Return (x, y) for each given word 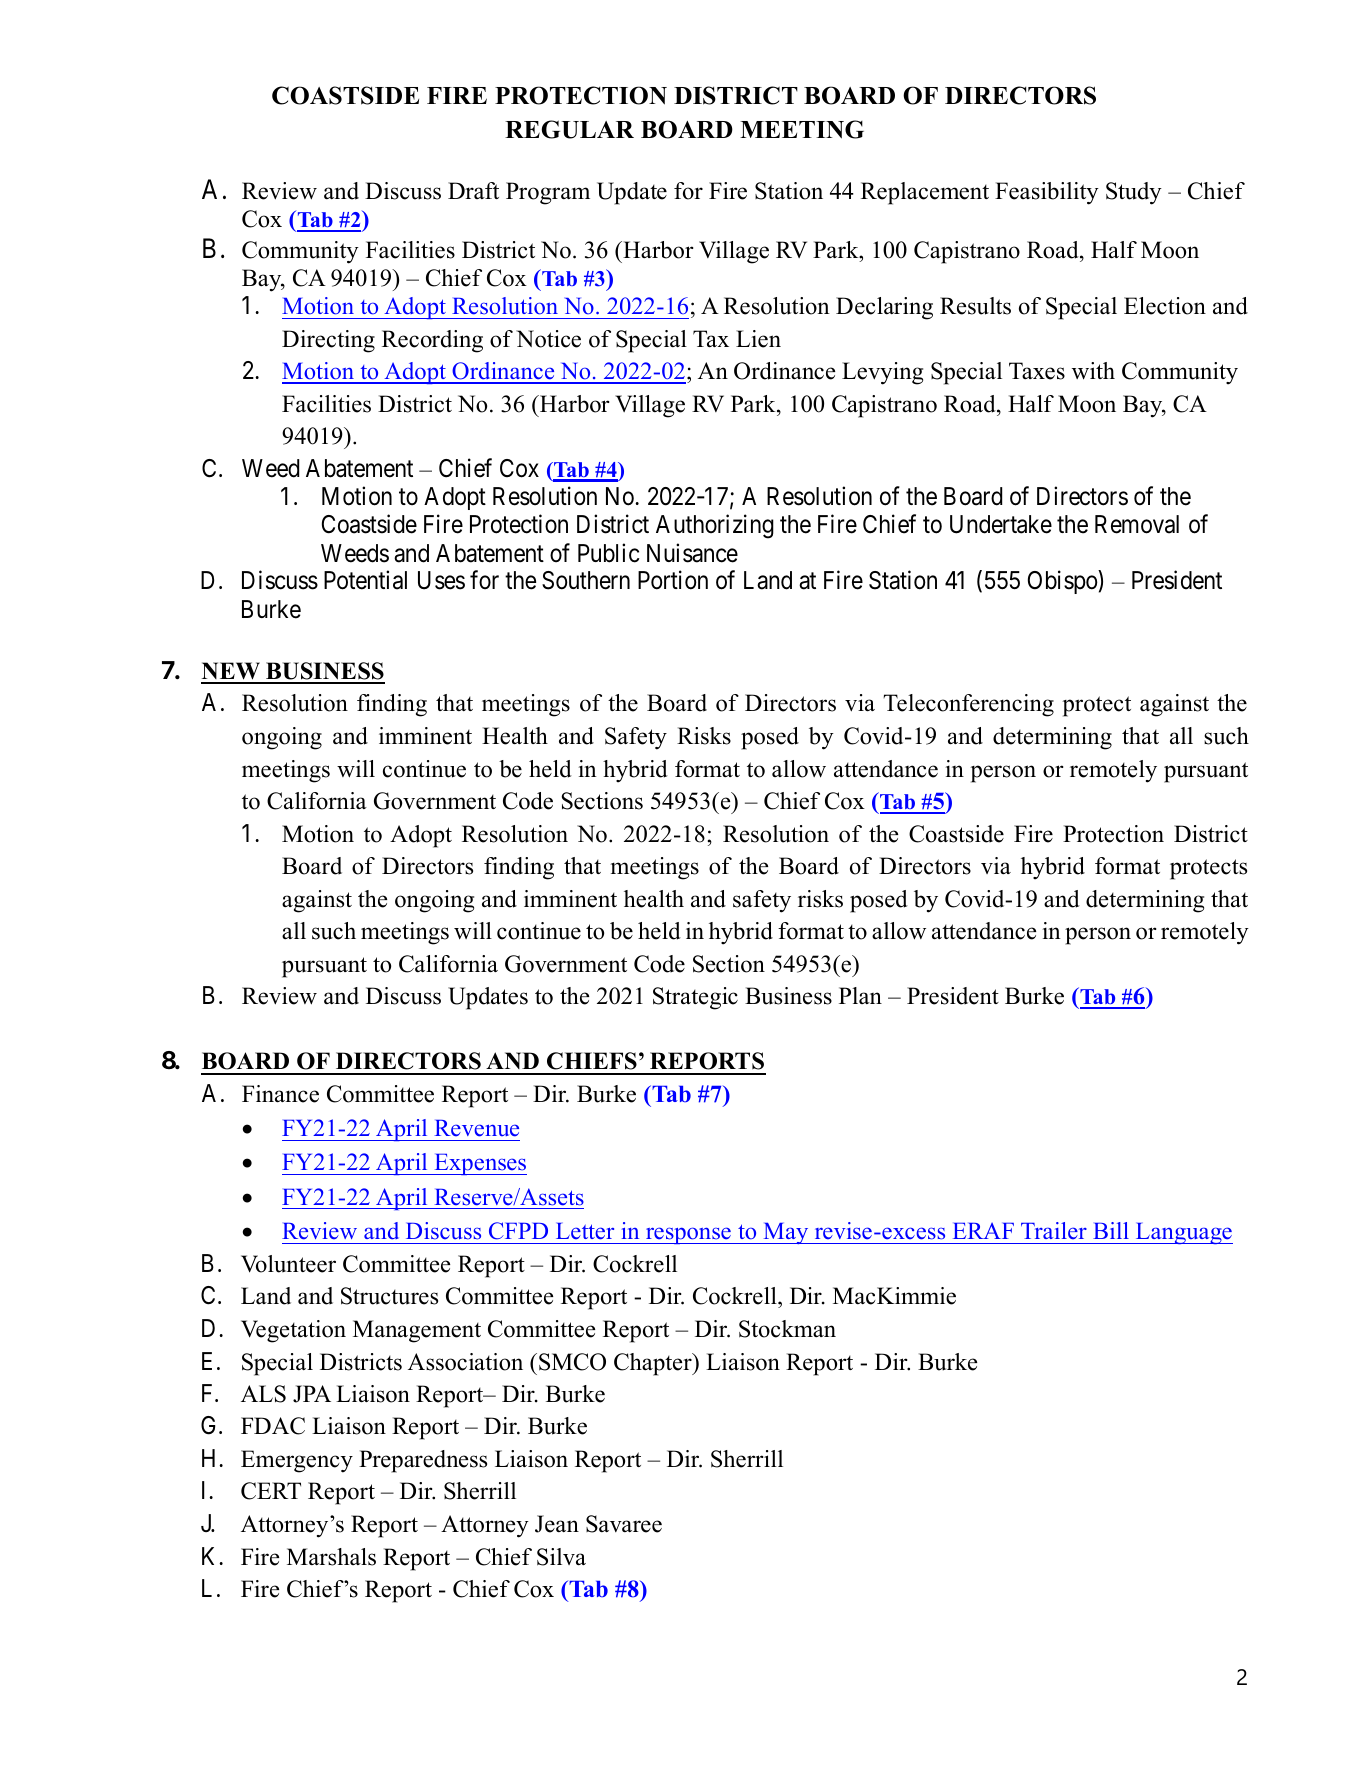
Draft (473, 190)
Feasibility (1047, 193)
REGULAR (569, 129)
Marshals (331, 1557)
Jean (557, 1524)
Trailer (1054, 1231)
